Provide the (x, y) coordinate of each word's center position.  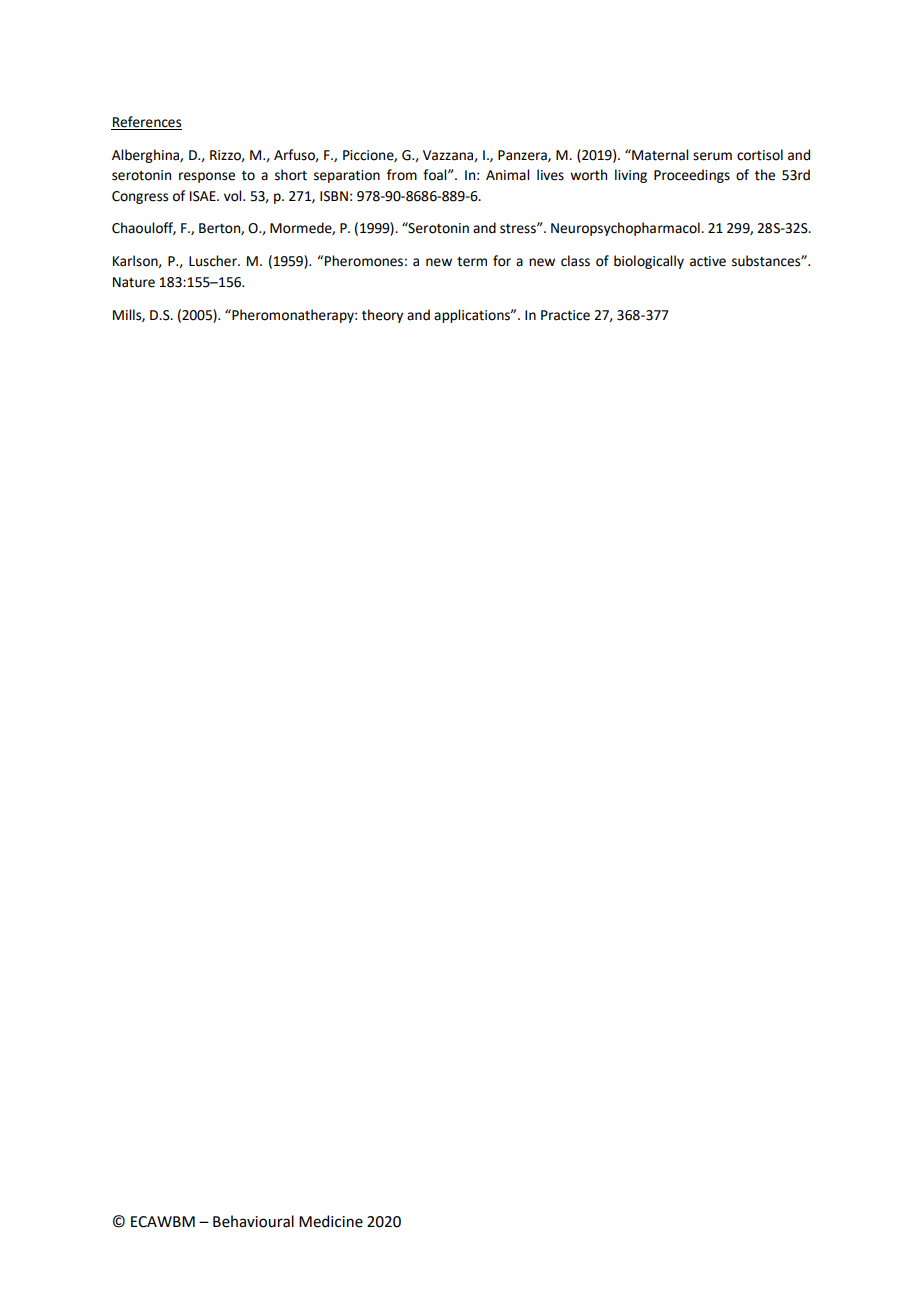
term (472, 262)
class (575, 261)
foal (436, 175)
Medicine (331, 1221)
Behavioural (253, 1221)
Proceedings (692, 176)
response (207, 177)
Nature (134, 282)
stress (519, 229)
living (631, 176)
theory (382, 316)
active (708, 261)
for (502, 261)
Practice (565, 315)
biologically (649, 262)
